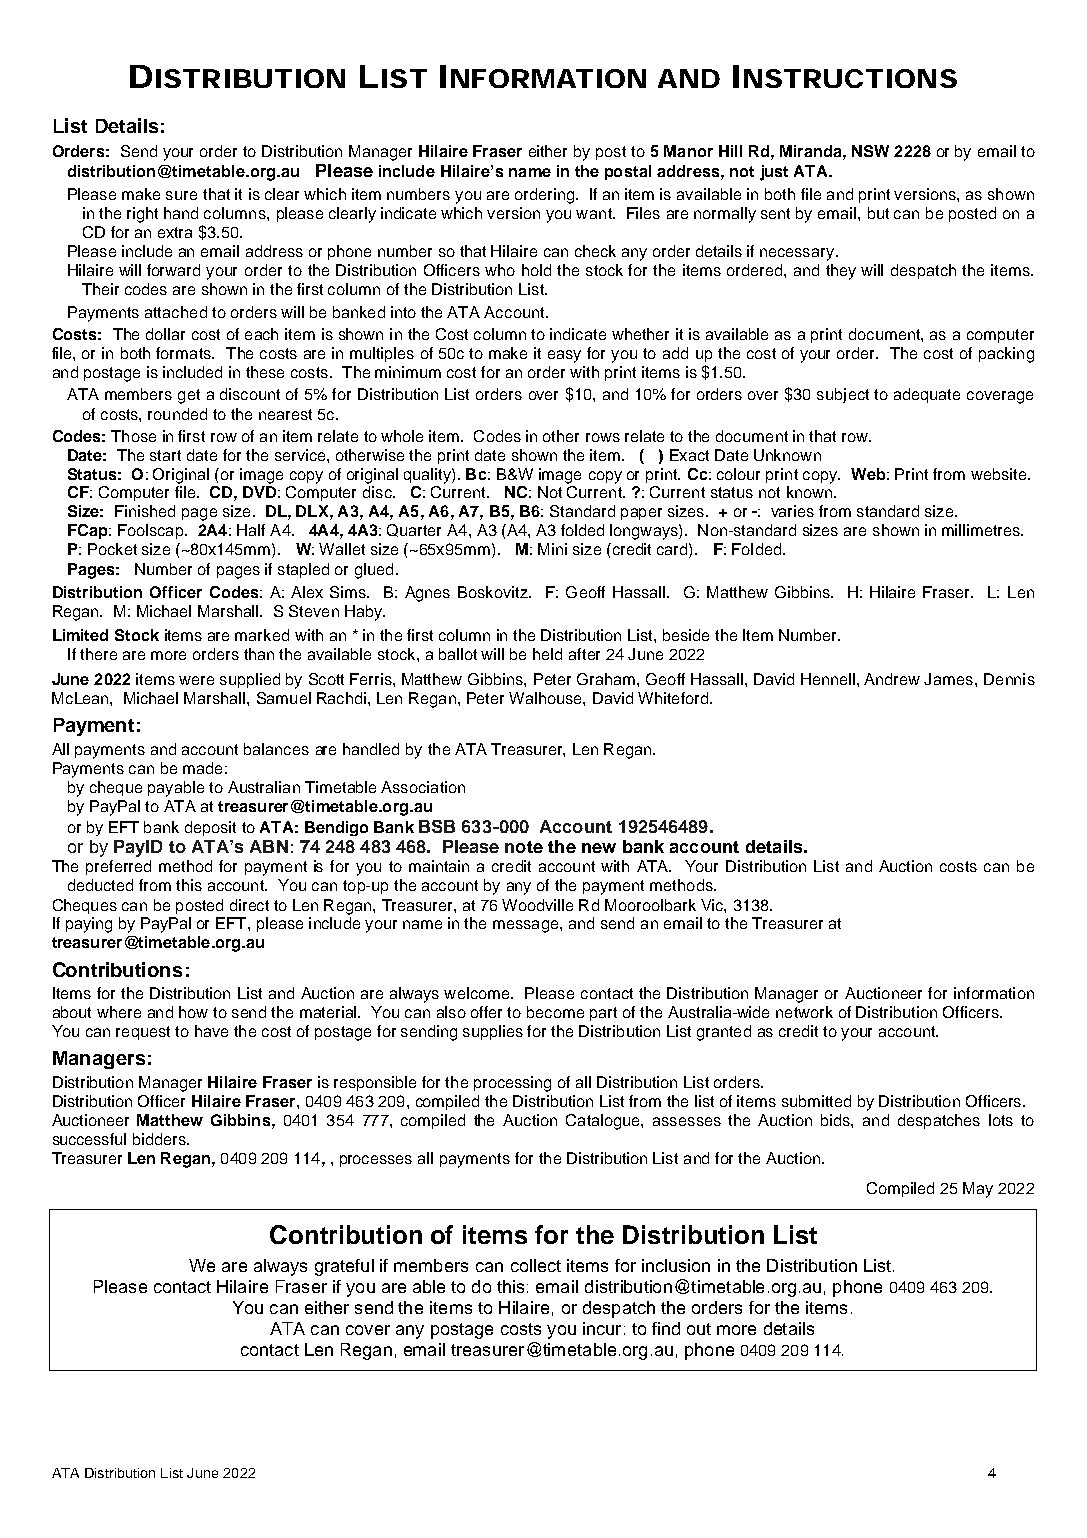 The height and width of the page is (1538, 1087). What do you see at coordinates (595, 213) in the page?
I see `want` at bounding box center [595, 213].
